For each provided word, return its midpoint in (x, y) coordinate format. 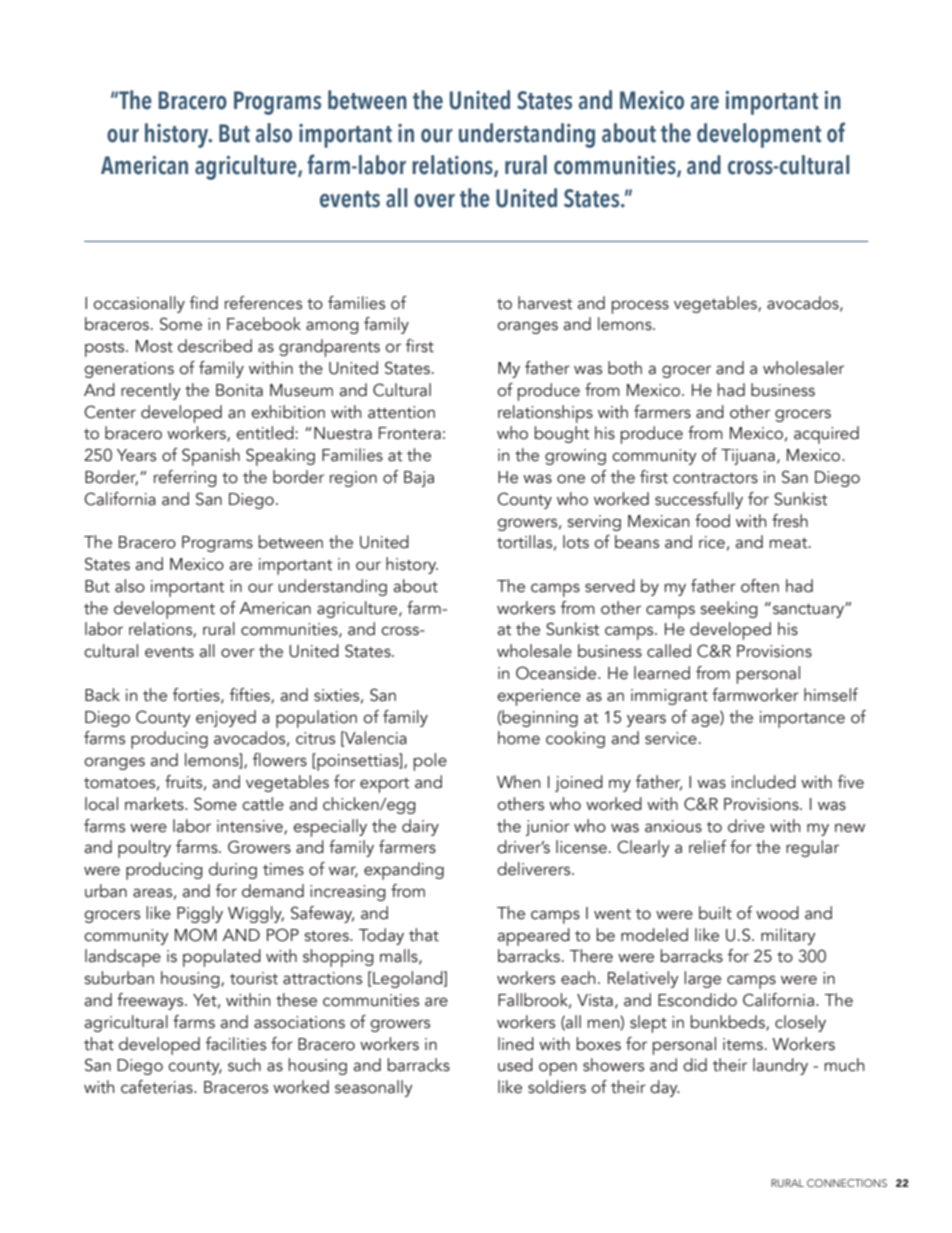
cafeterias (158, 1087)
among (332, 327)
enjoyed (226, 718)
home (519, 738)
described (215, 346)
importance (802, 719)
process (640, 307)
